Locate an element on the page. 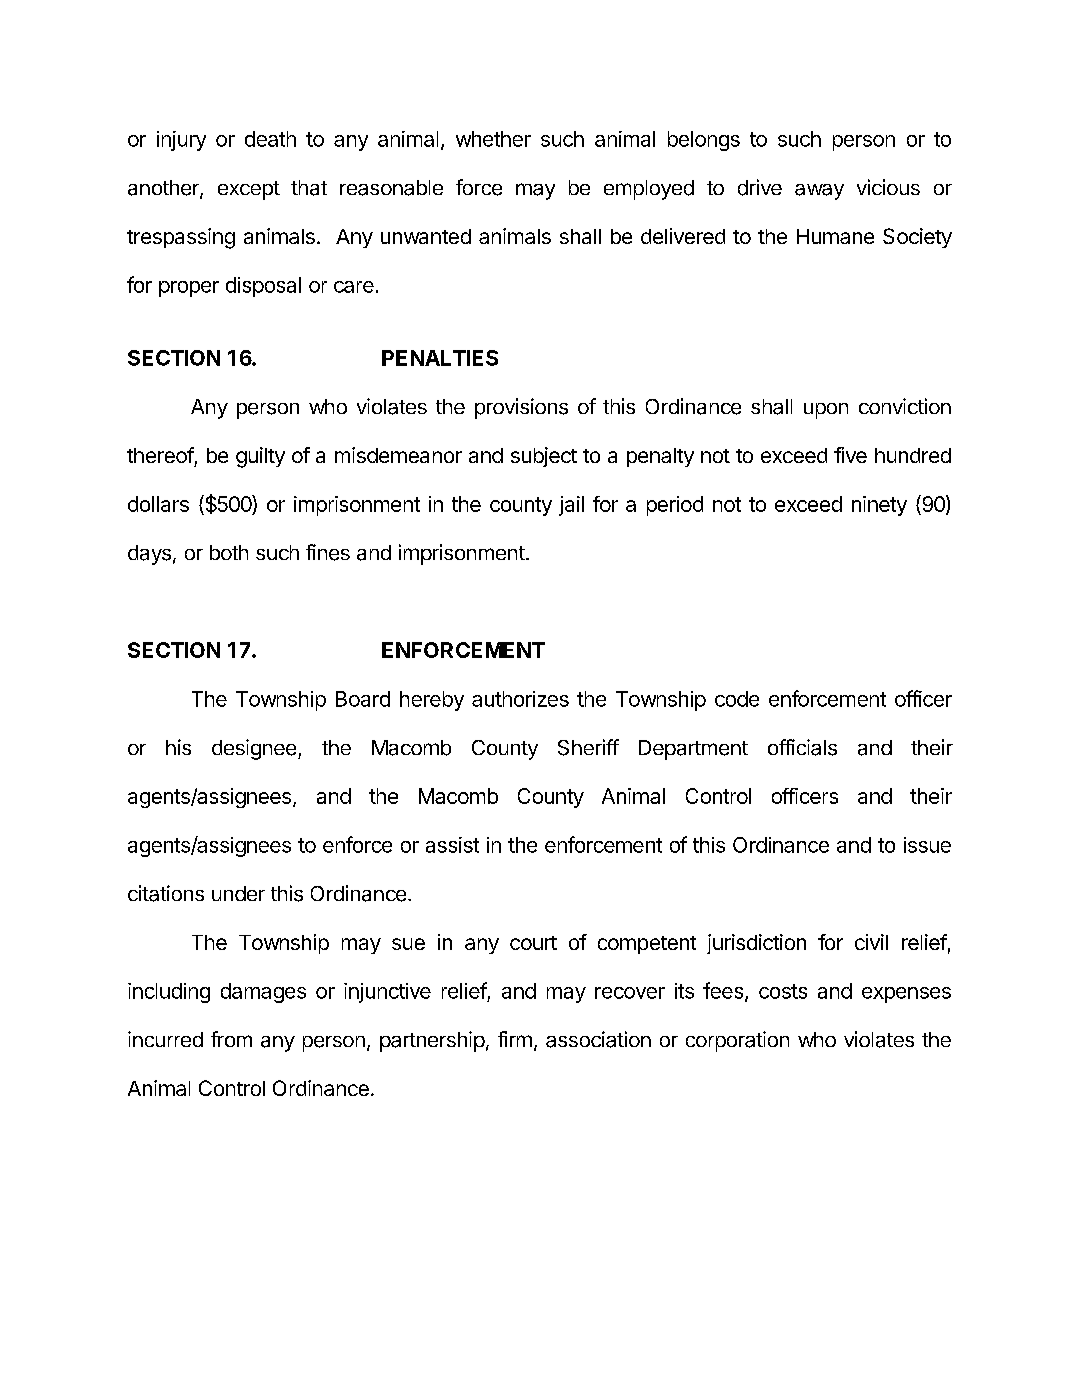 This image has width=1079, height=1397. guilty is located at coordinates (260, 457).
